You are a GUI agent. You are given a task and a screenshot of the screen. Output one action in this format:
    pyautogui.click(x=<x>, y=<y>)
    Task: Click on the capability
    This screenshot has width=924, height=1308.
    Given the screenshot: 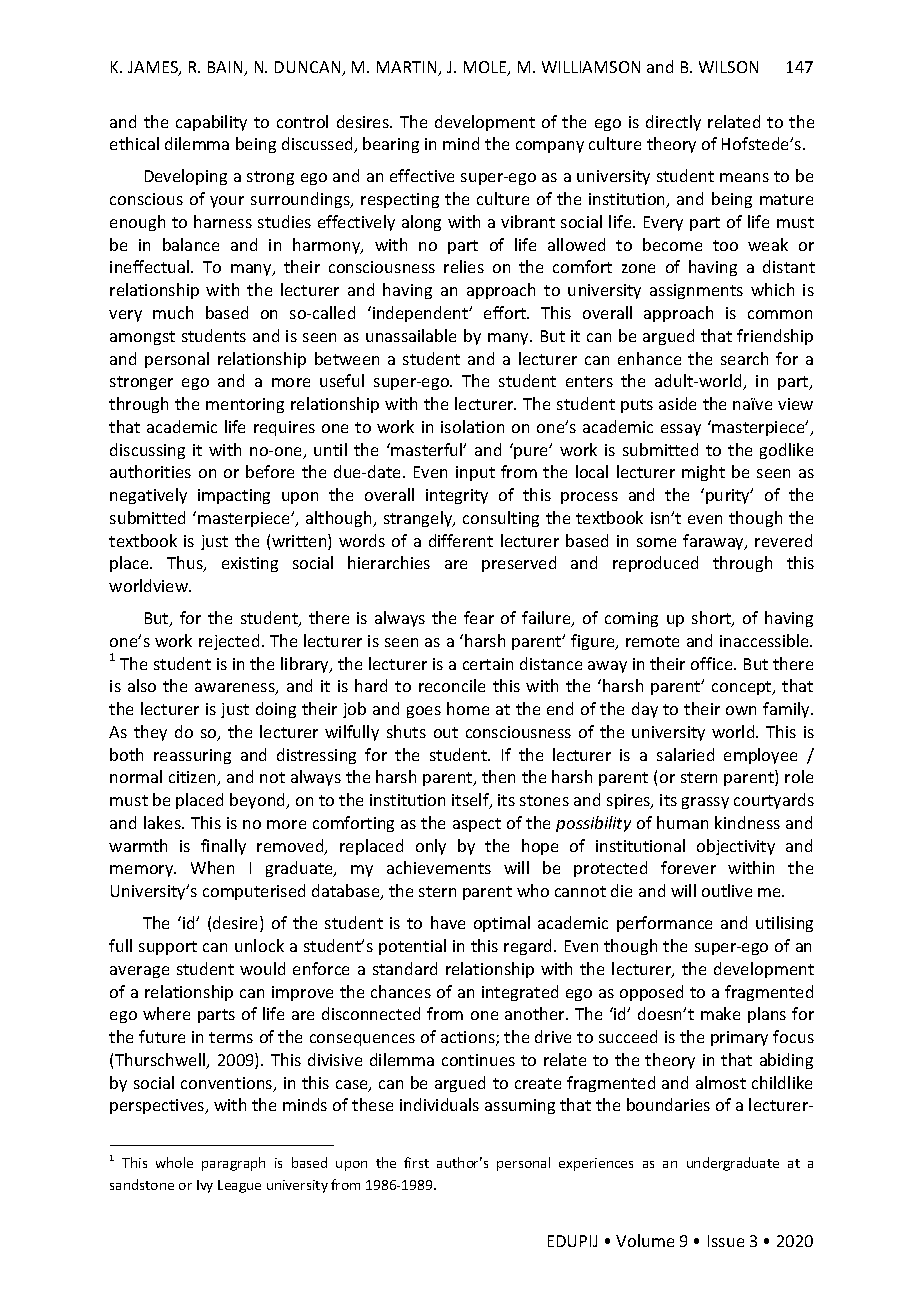 What is the action you would take?
    pyautogui.click(x=211, y=123)
